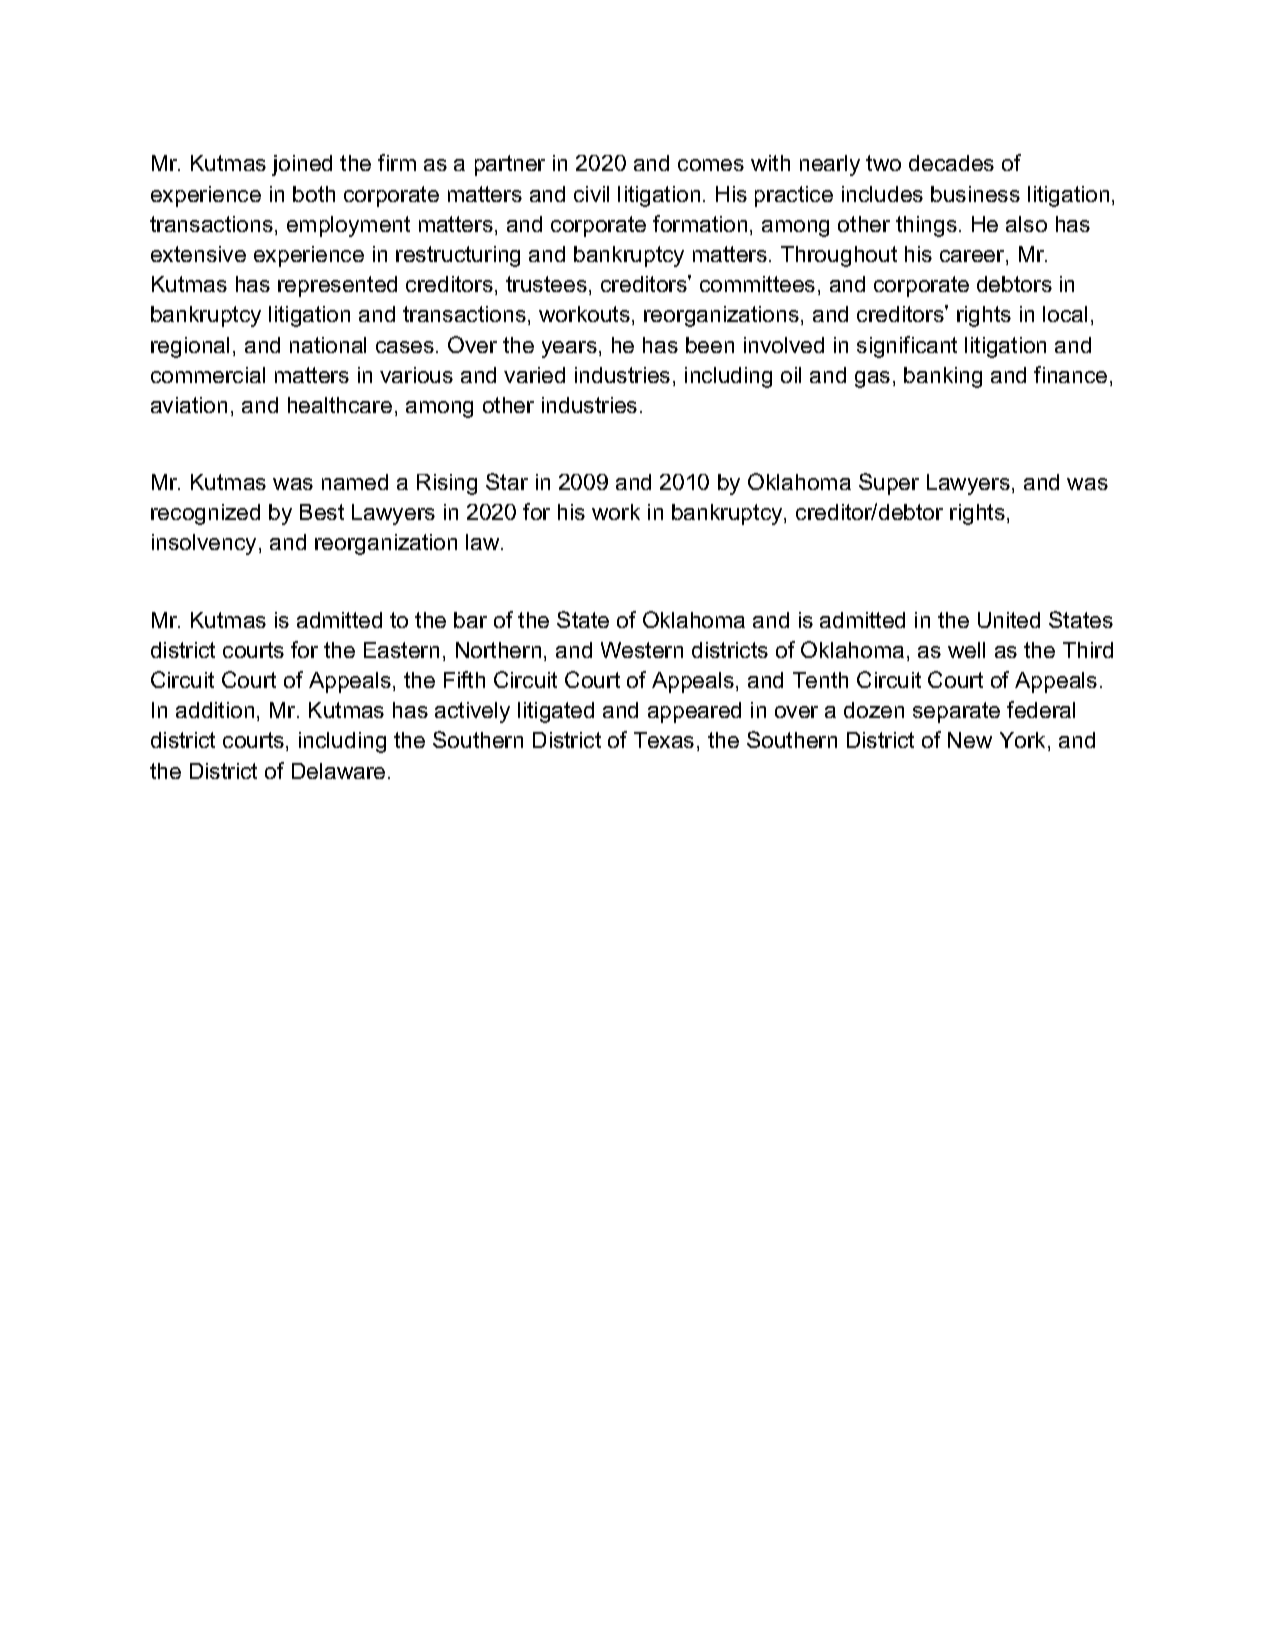  Describe the element at coordinates (591, 194) in the image. I see `civil` at that location.
